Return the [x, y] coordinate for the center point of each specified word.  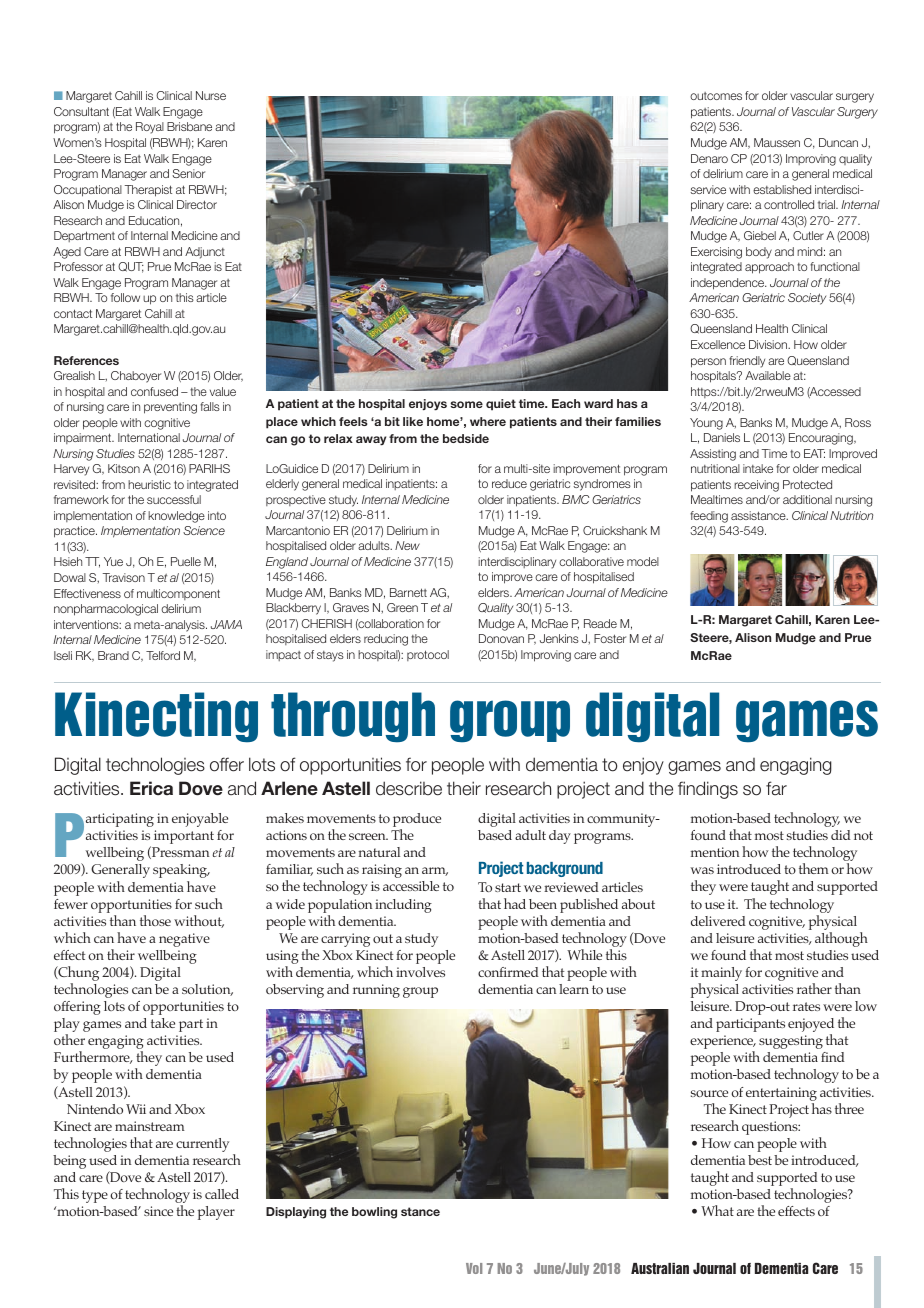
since [158, 1211]
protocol [428, 655]
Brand [113, 655]
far [776, 788]
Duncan [838, 142]
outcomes [716, 96]
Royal [150, 128]
